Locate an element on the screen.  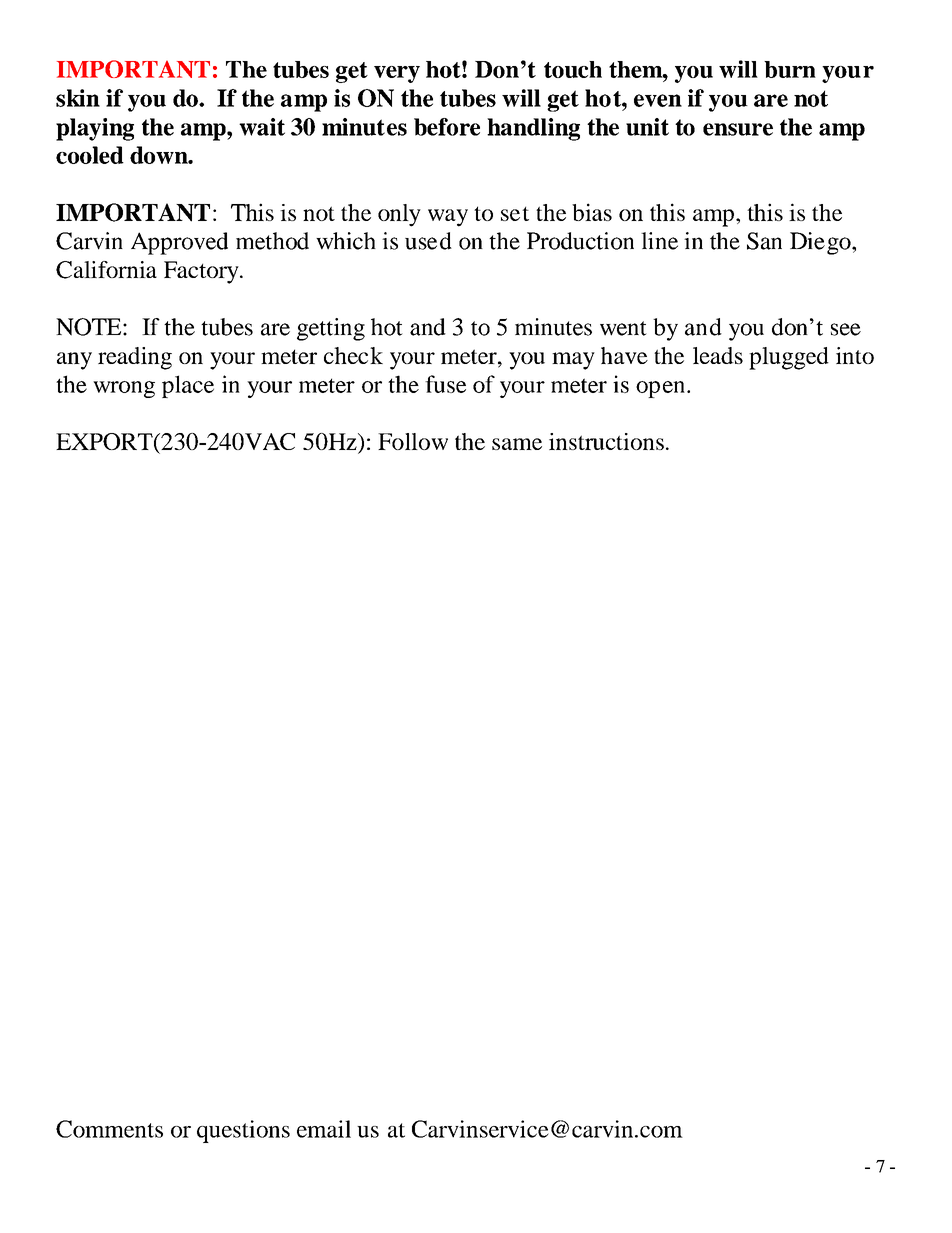
ensure is located at coordinates (738, 129).
